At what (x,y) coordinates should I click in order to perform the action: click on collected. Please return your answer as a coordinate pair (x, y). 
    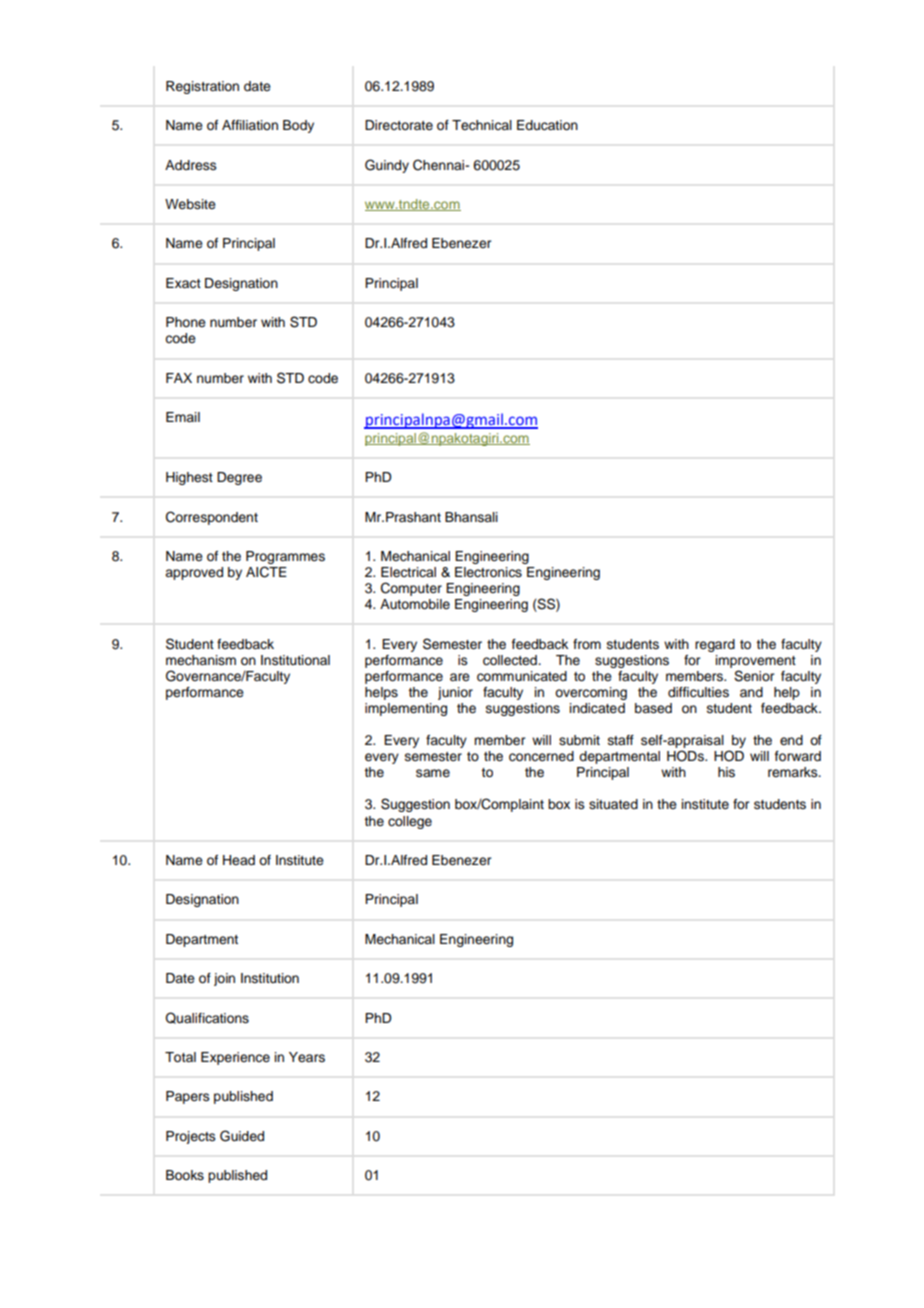
    Looking at the image, I should click on (511, 660).
